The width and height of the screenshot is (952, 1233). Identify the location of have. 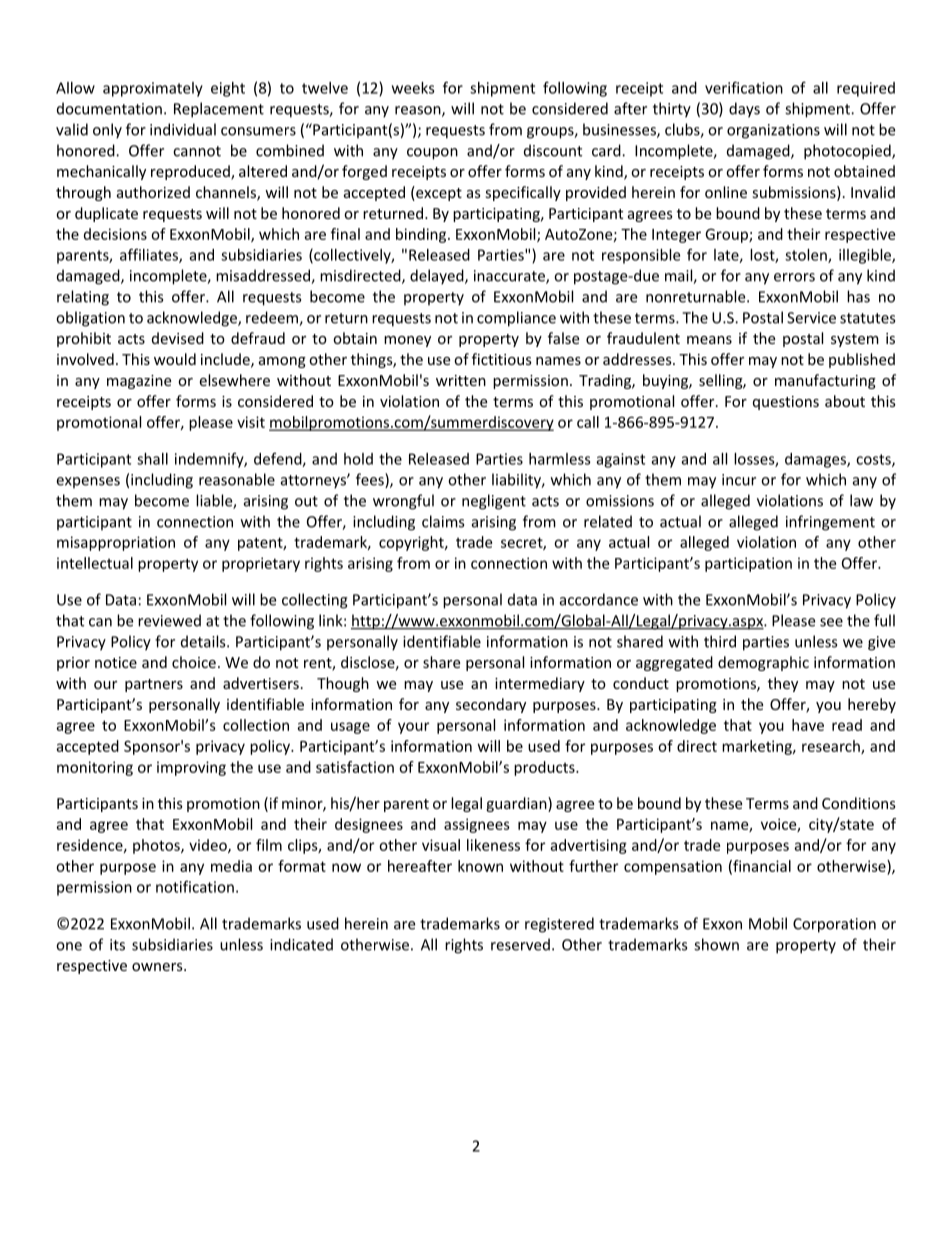
(808, 725).
